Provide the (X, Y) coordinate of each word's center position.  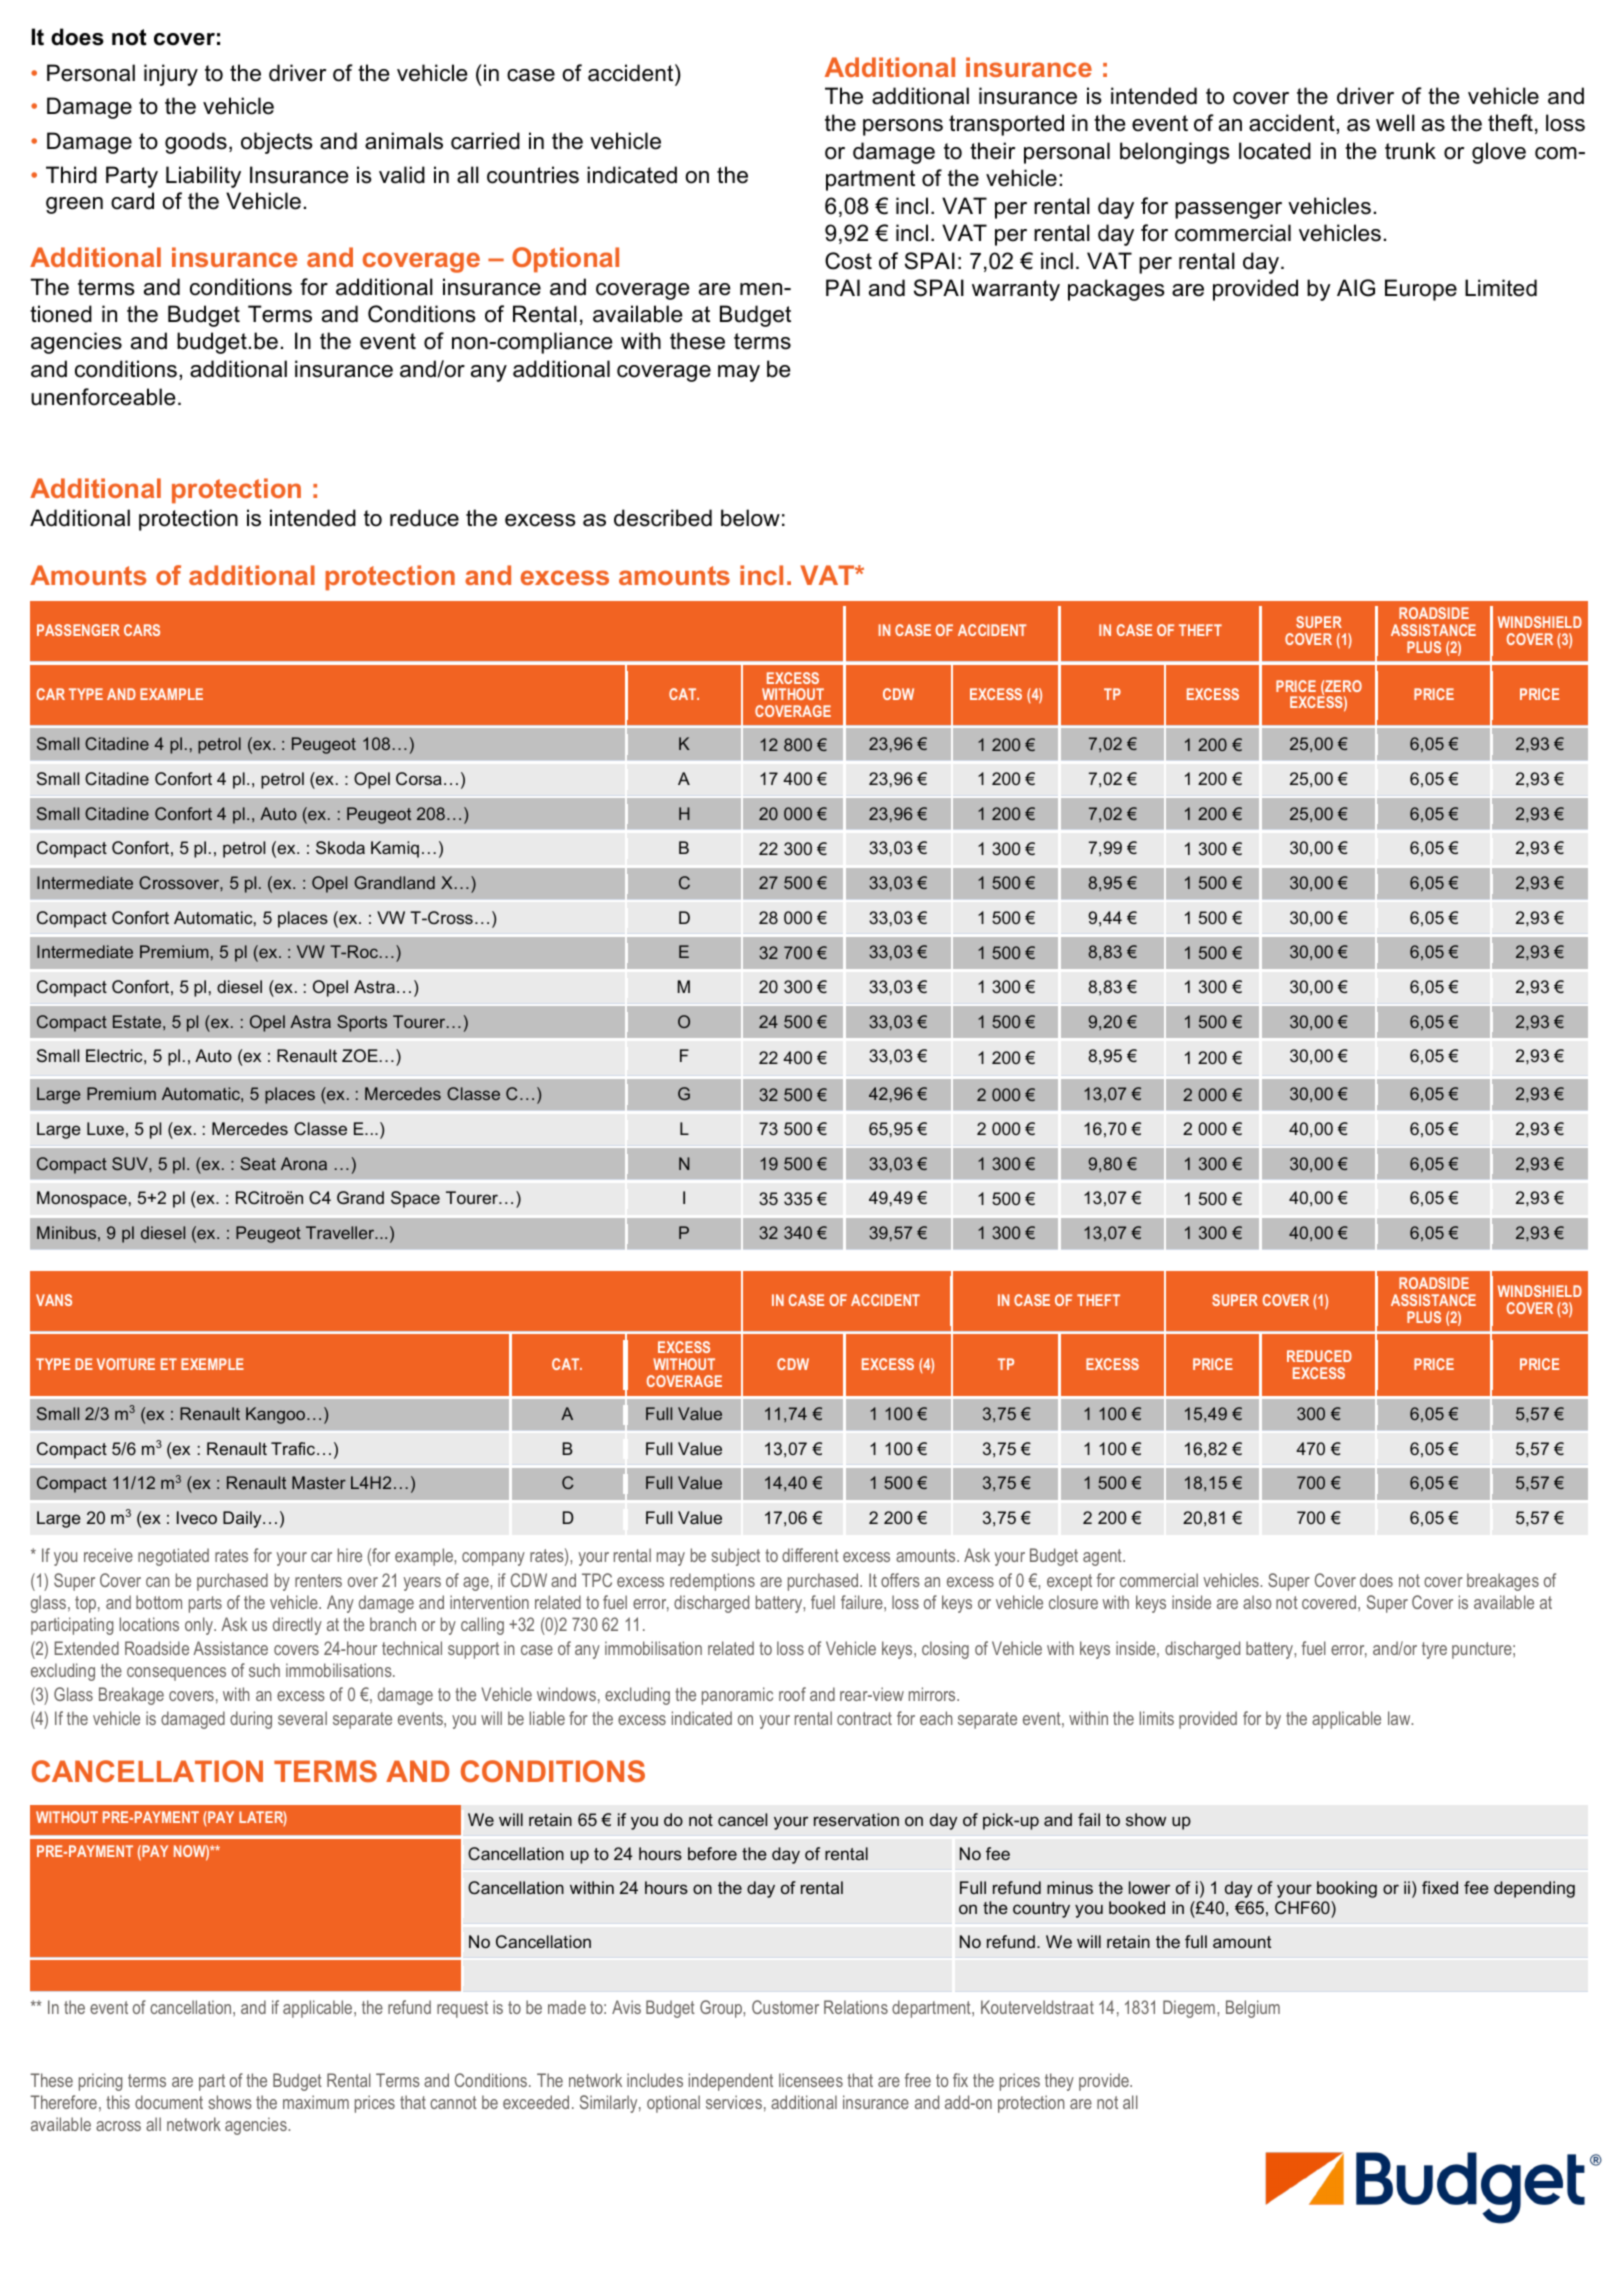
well (1395, 123)
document (169, 2102)
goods (196, 143)
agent (1103, 1557)
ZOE (360, 1055)
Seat (258, 1163)
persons (903, 127)
